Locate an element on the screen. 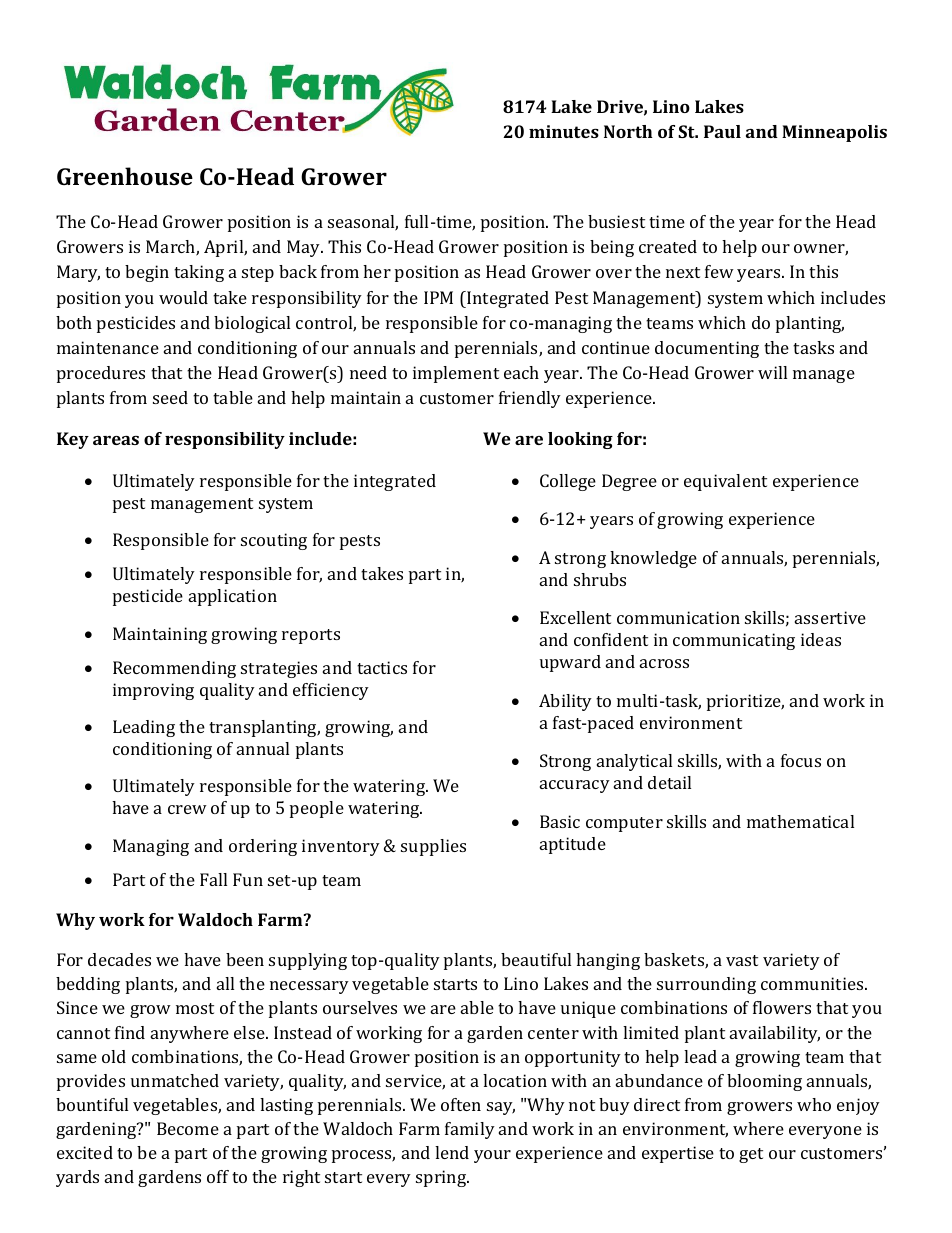 The image size is (952, 1233). Recommending is located at coordinates (174, 669).
